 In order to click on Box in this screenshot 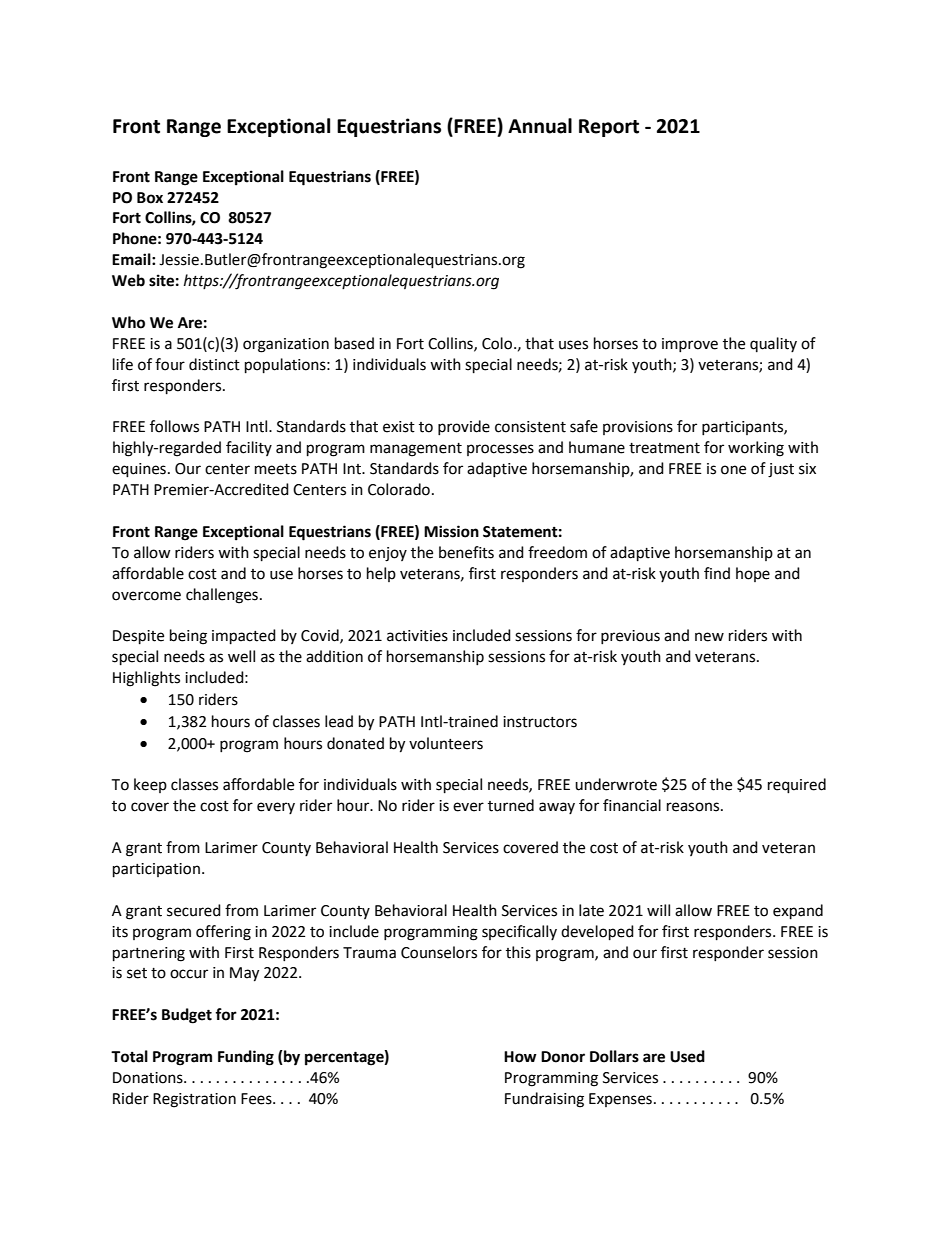, I will do `click(150, 198)`.
